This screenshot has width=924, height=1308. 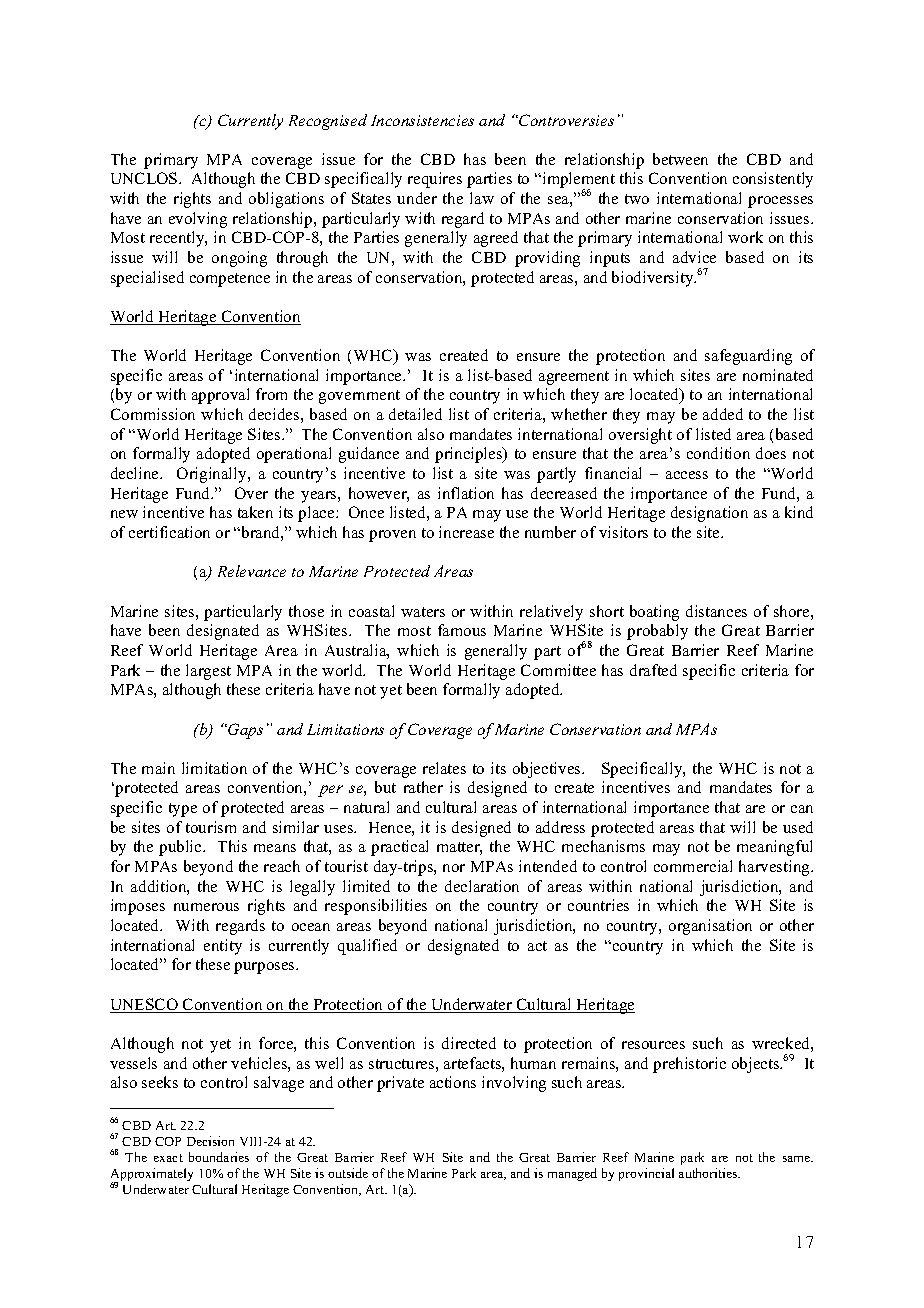 What do you see at coordinates (444, 768) in the screenshot?
I see `relates` at bounding box center [444, 768].
